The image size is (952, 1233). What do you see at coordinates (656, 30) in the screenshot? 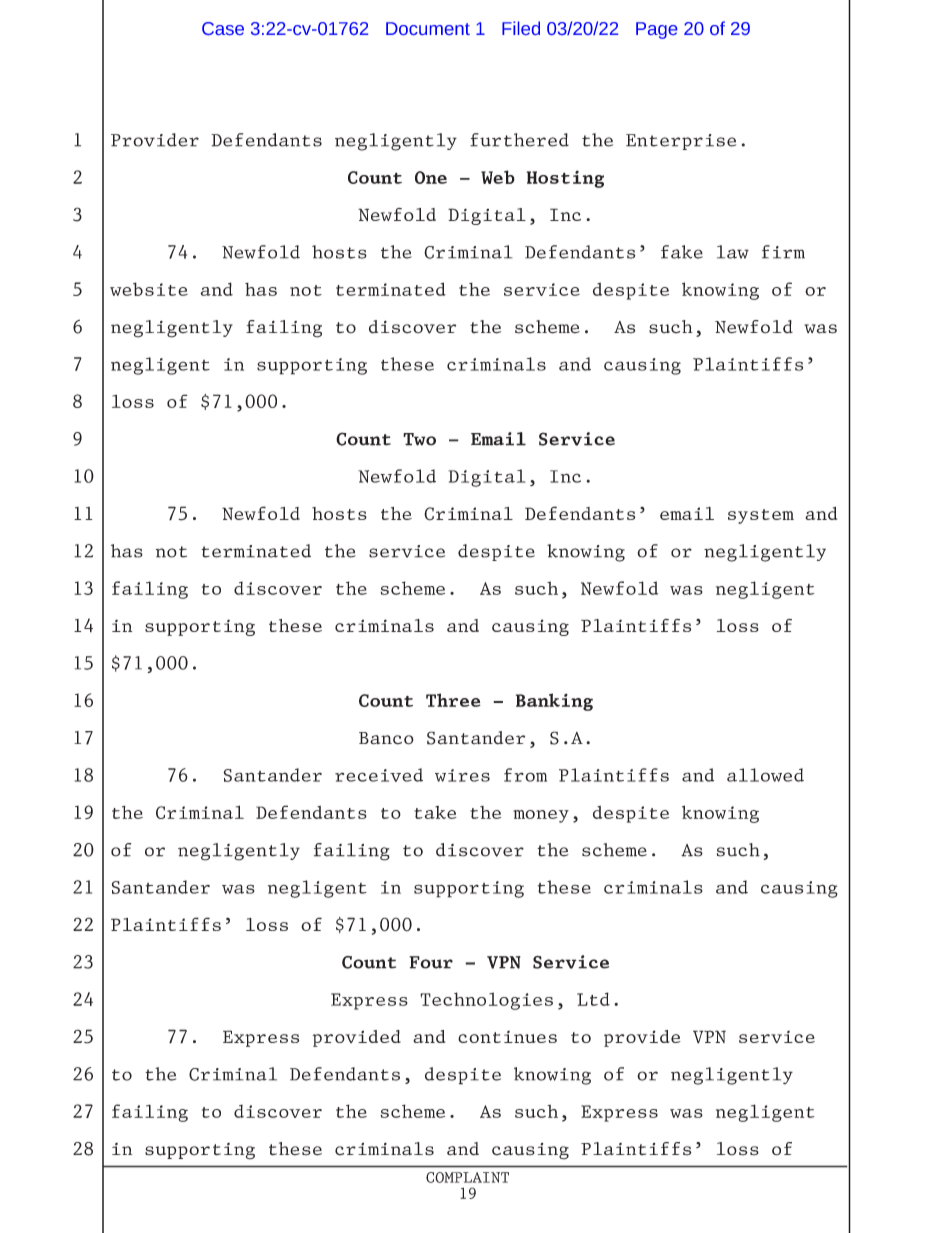
I see `Page` at bounding box center [656, 30].
